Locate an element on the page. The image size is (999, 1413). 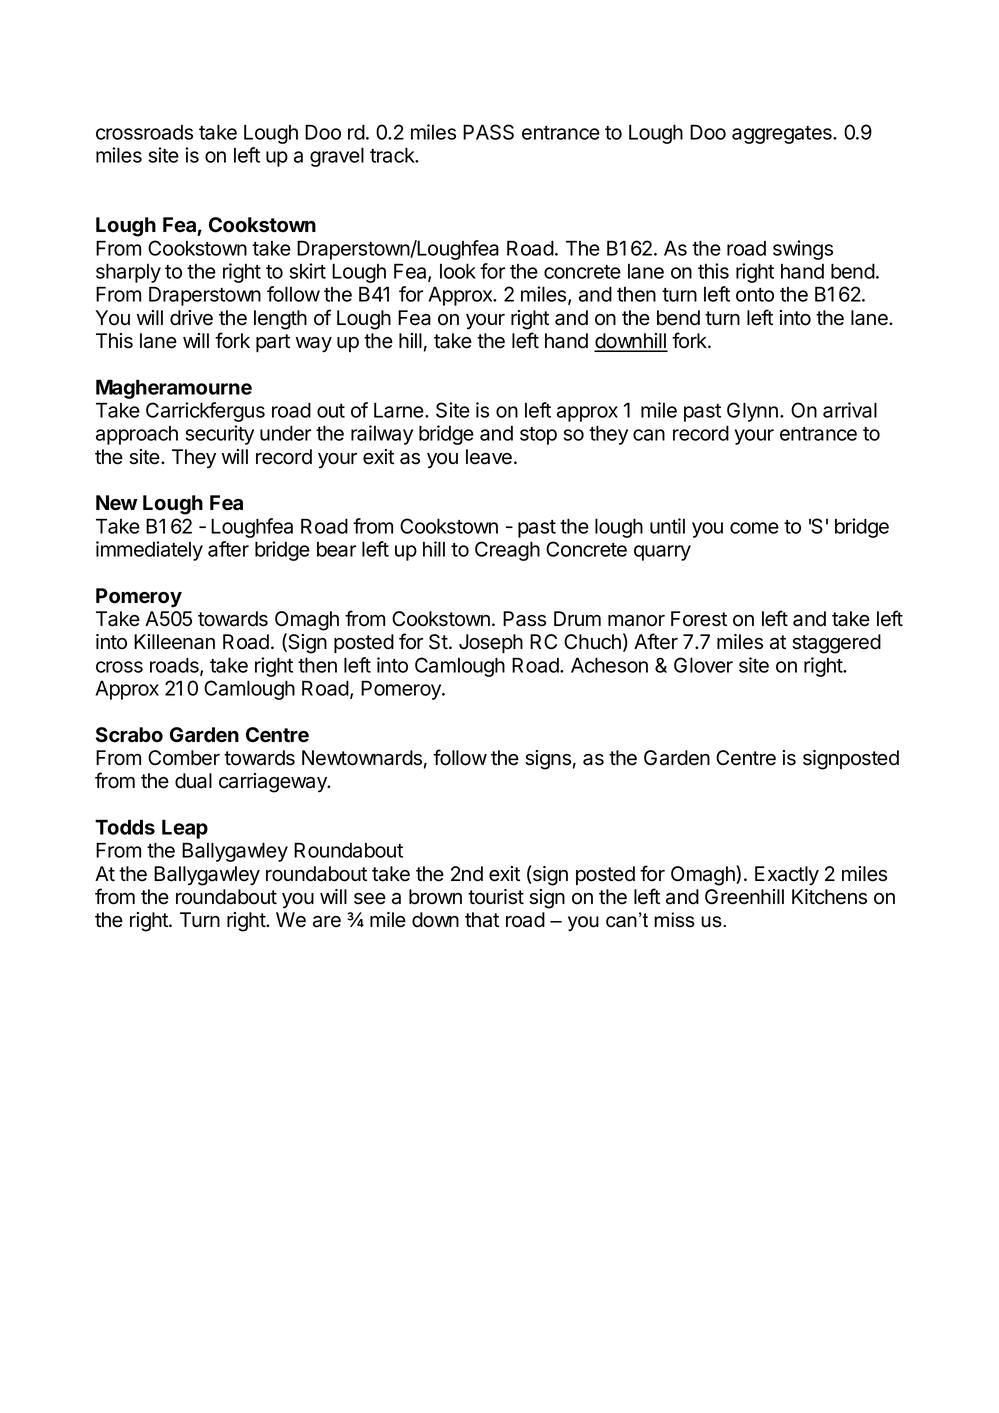
look is located at coordinates (458, 271).
